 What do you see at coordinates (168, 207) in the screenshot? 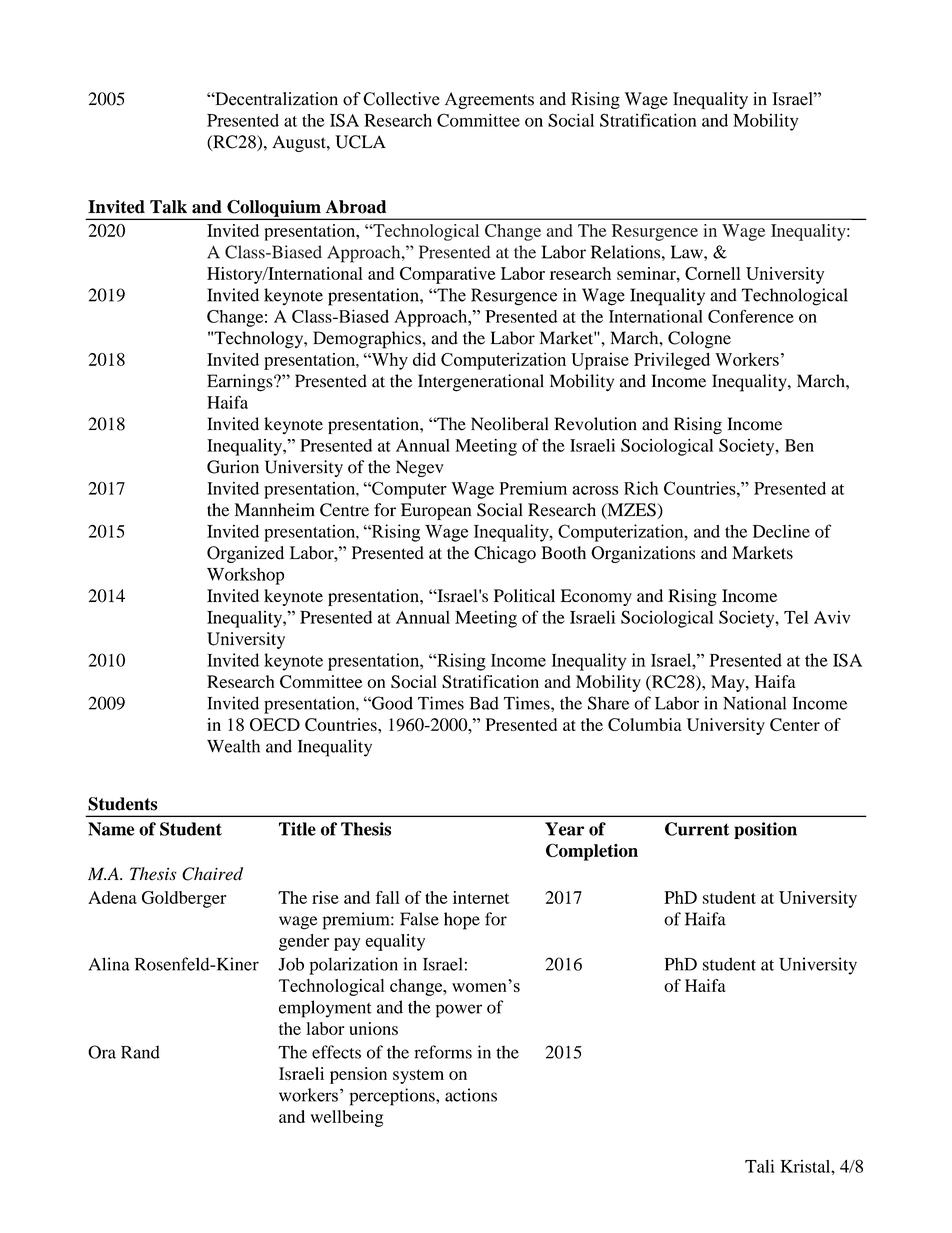
I see `Talk` at bounding box center [168, 207].
